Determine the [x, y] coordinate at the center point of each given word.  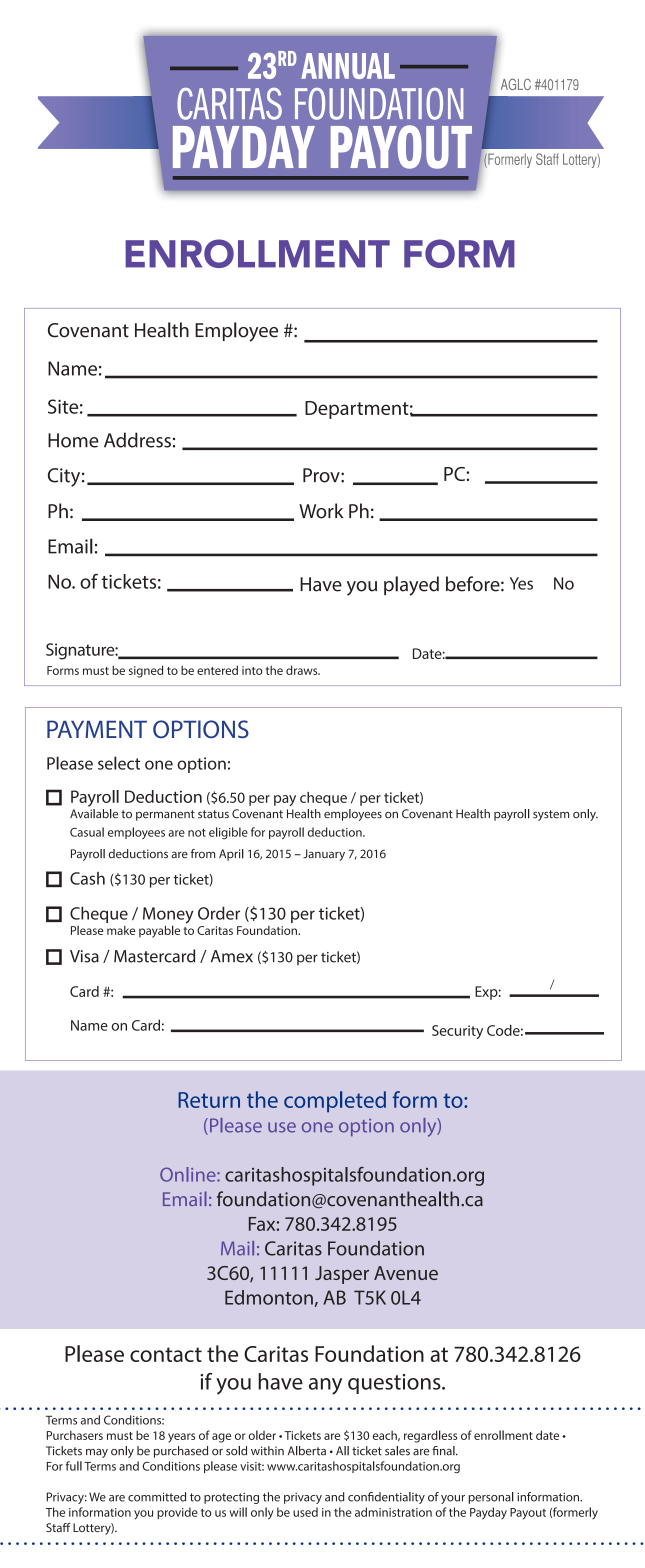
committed [157, 1497]
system [551, 815]
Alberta [307, 1451]
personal [491, 1498]
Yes [521, 583]
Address [137, 440]
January [324, 855]
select [119, 763]
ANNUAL [348, 66]
